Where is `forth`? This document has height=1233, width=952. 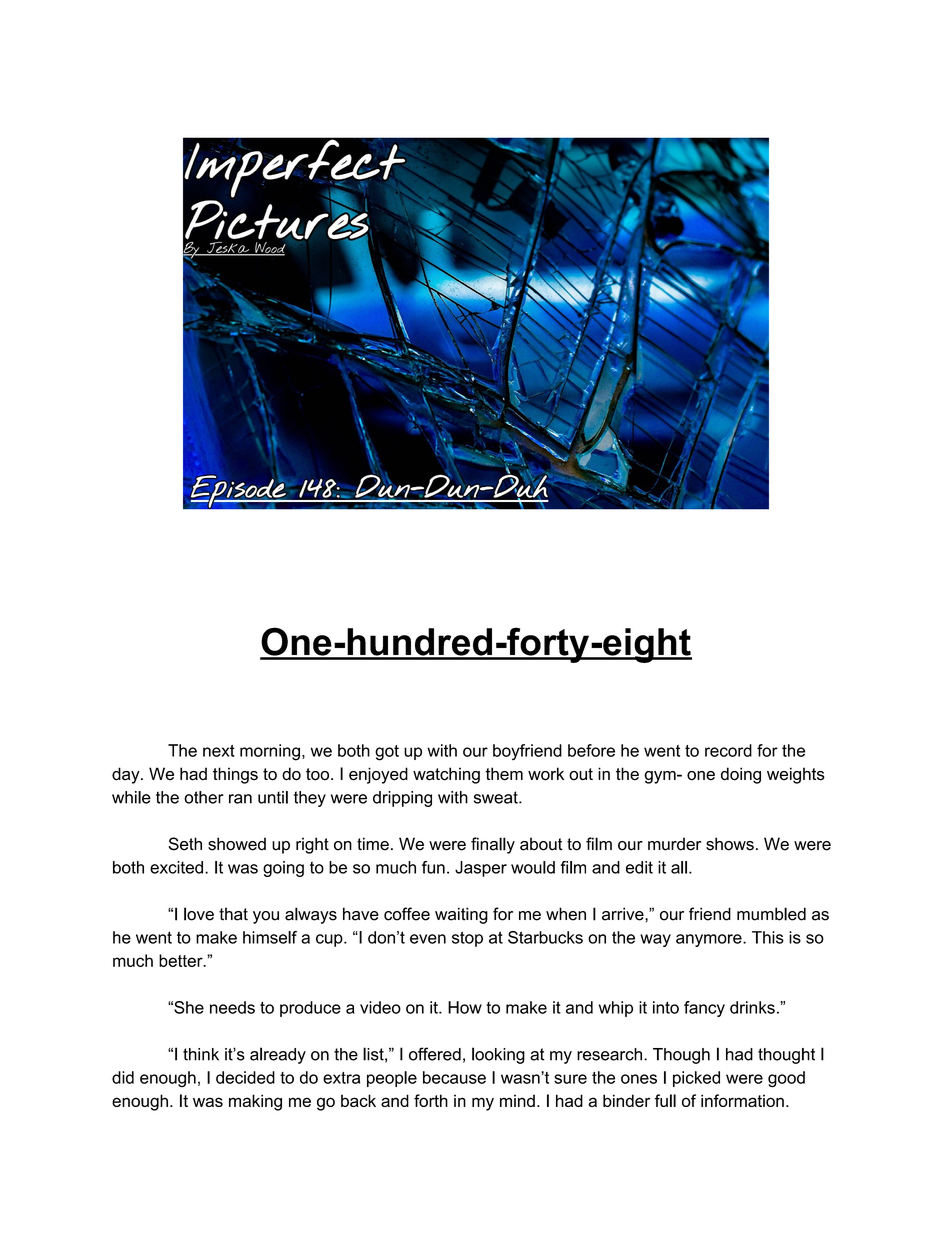
forth is located at coordinates (431, 1100).
